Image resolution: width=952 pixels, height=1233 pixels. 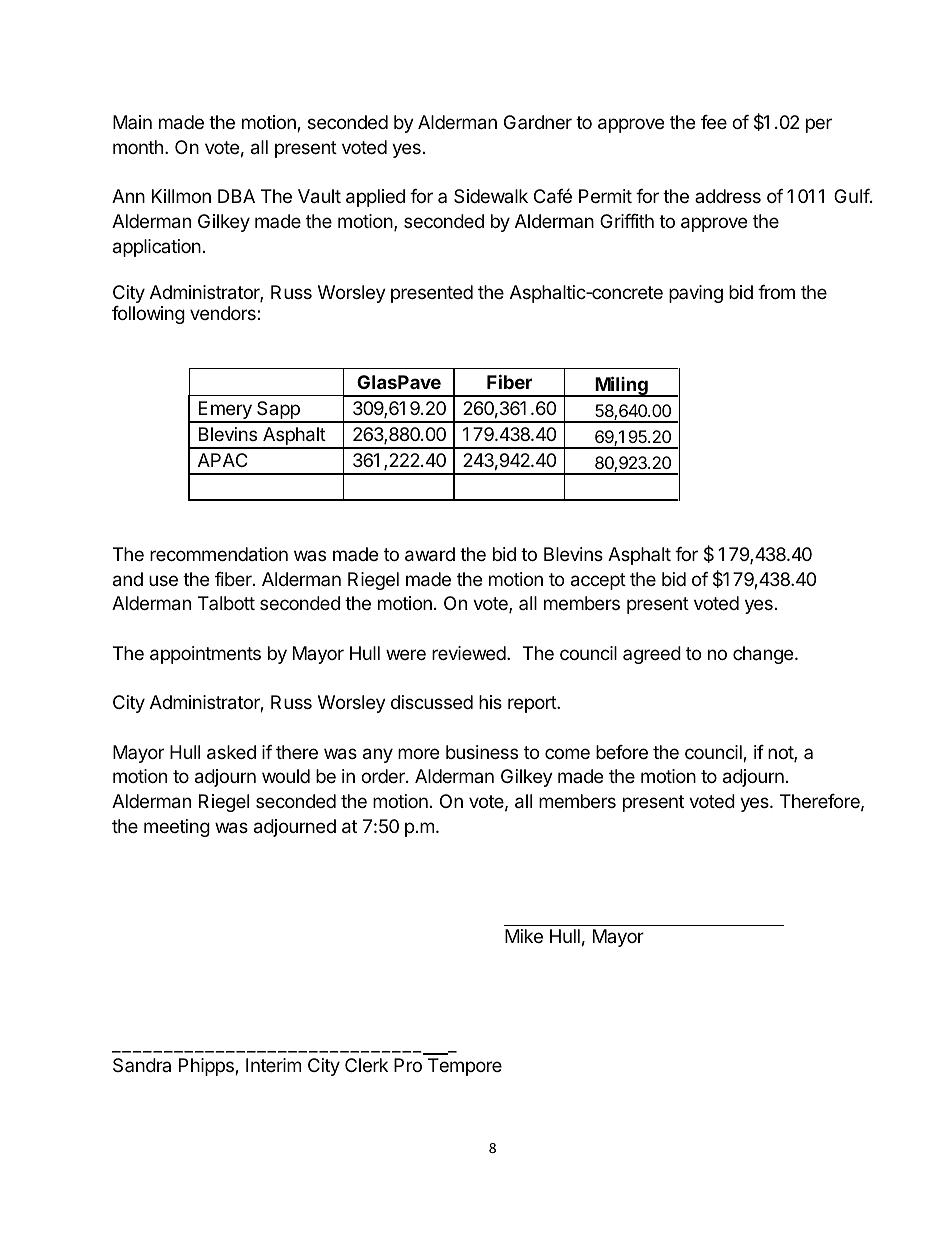 I want to click on business, so click(x=482, y=752).
